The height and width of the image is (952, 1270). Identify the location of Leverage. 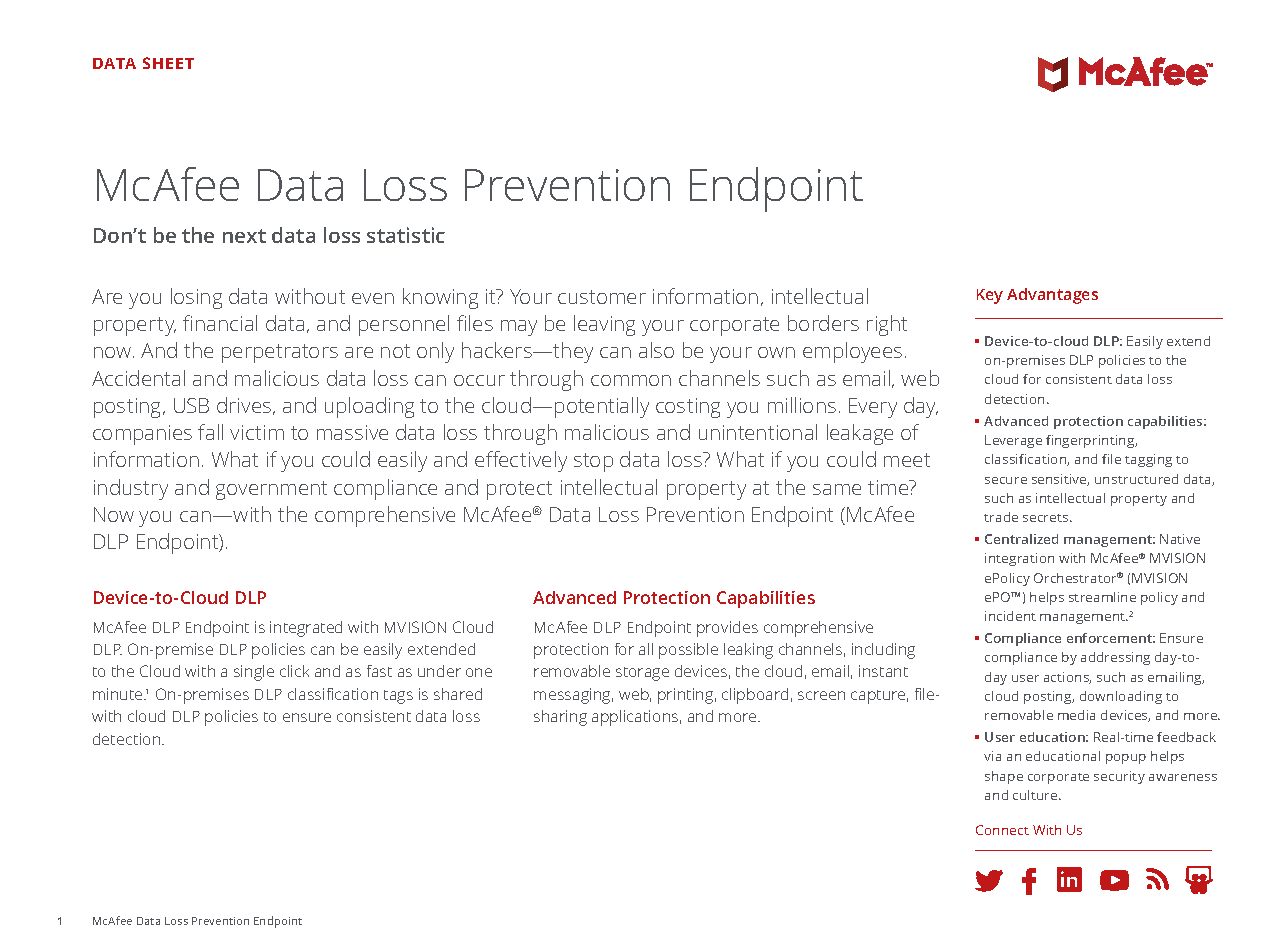
(1013, 441).
